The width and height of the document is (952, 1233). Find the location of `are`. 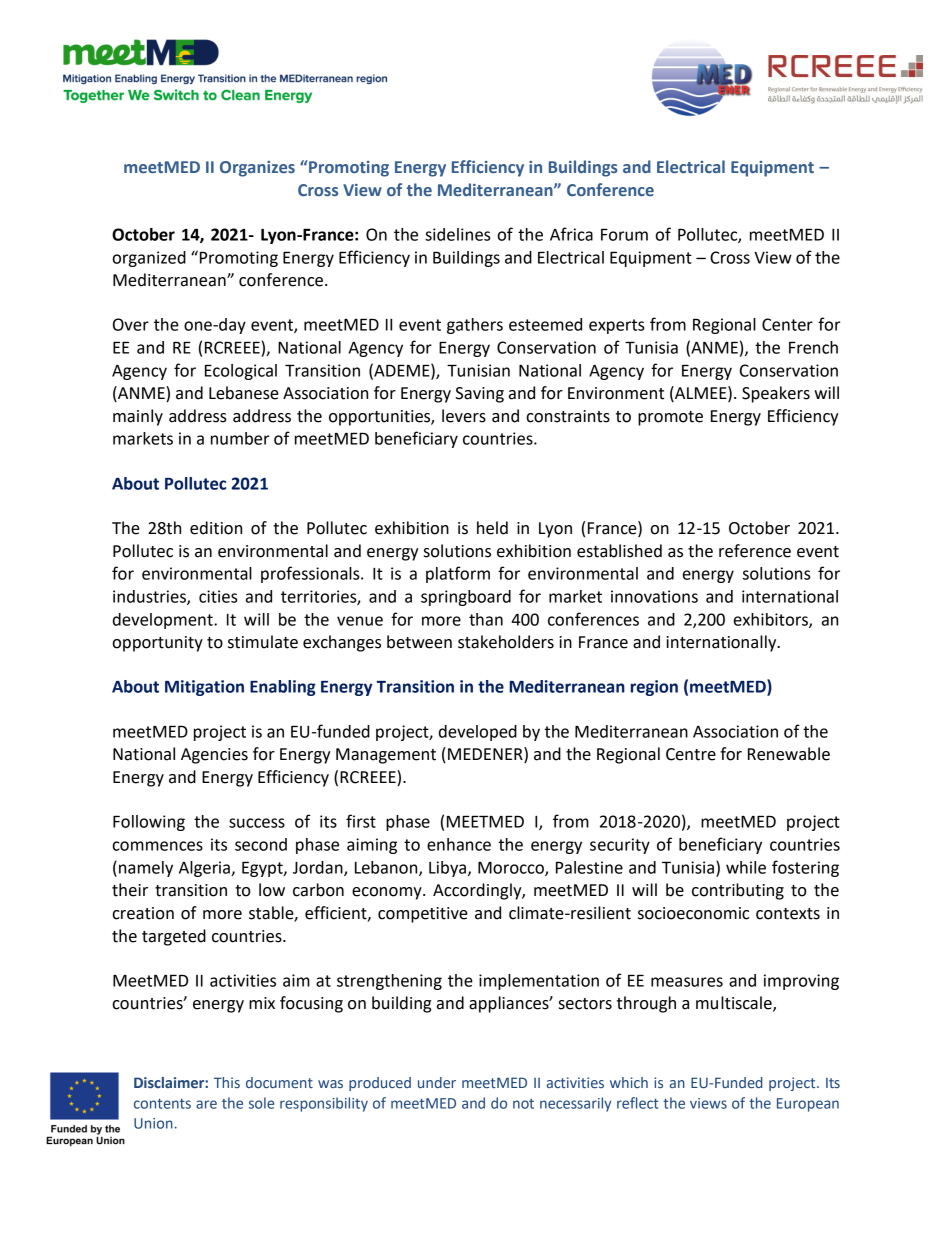

are is located at coordinates (206, 1104).
